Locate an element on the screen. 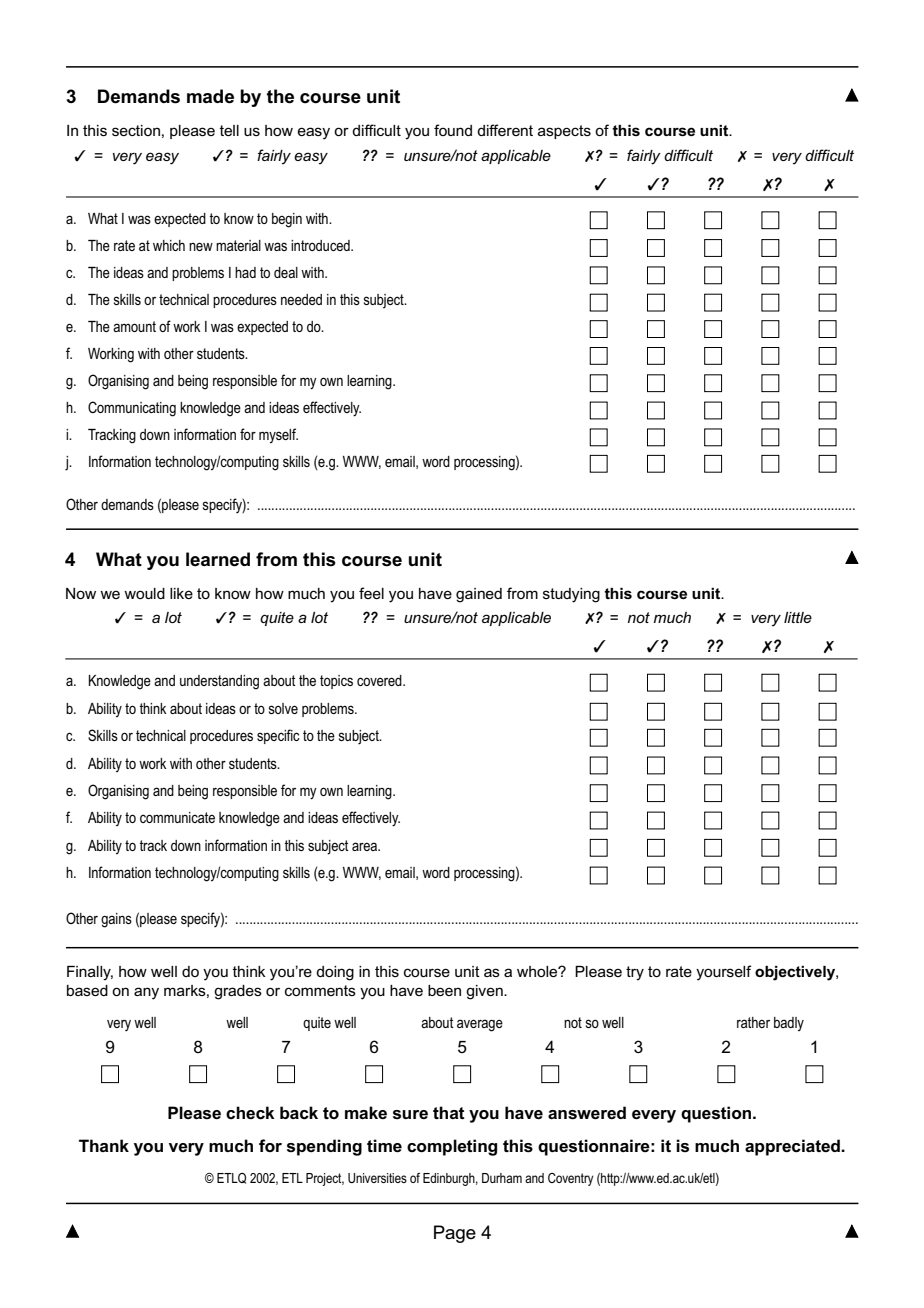  aspects is located at coordinates (564, 132).
